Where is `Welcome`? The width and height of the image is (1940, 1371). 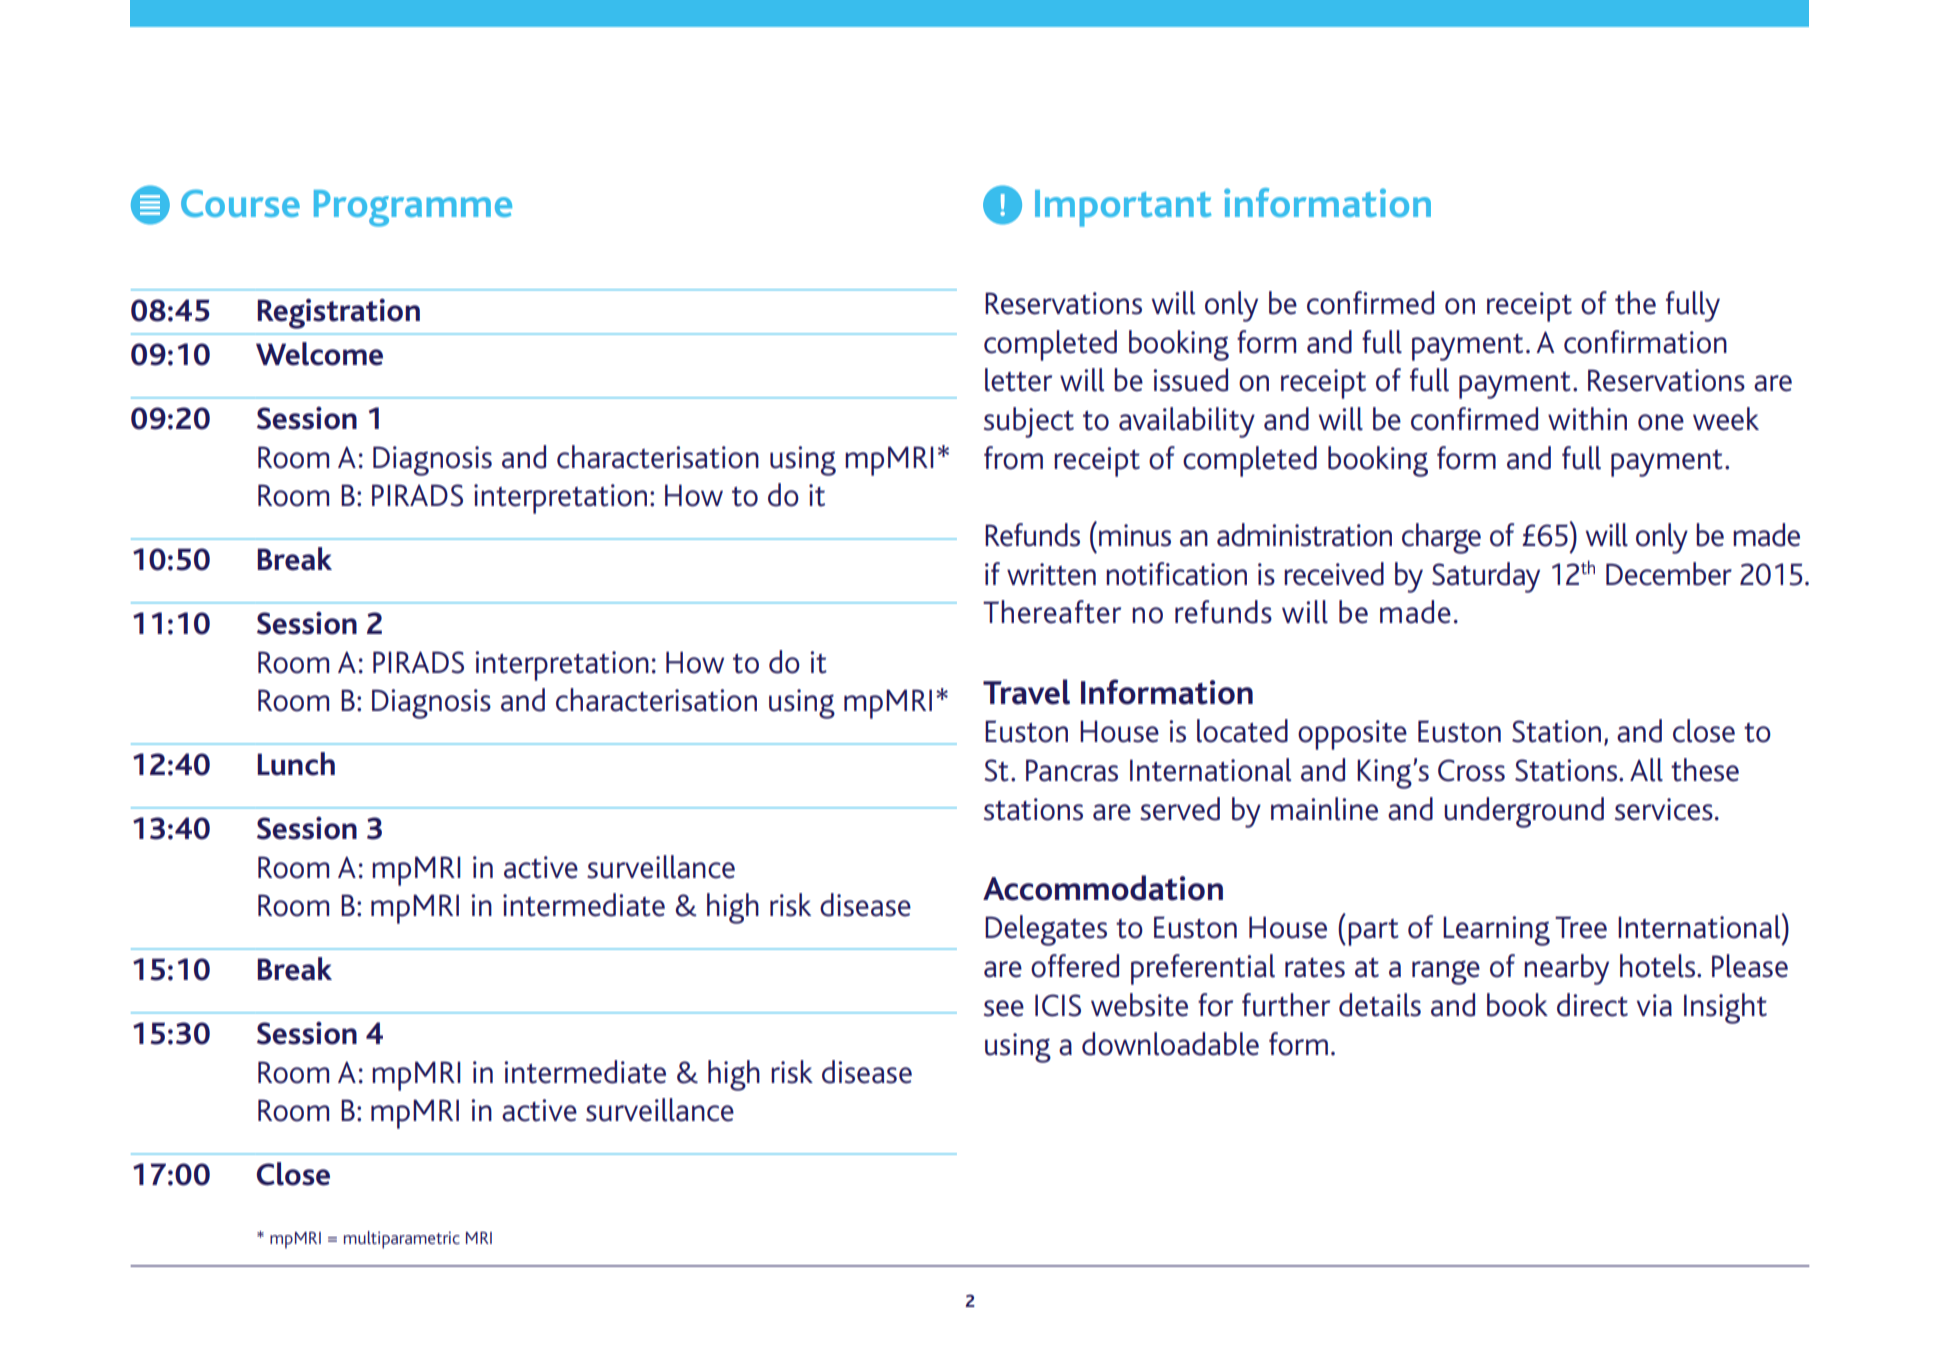 Welcome is located at coordinates (319, 354).
